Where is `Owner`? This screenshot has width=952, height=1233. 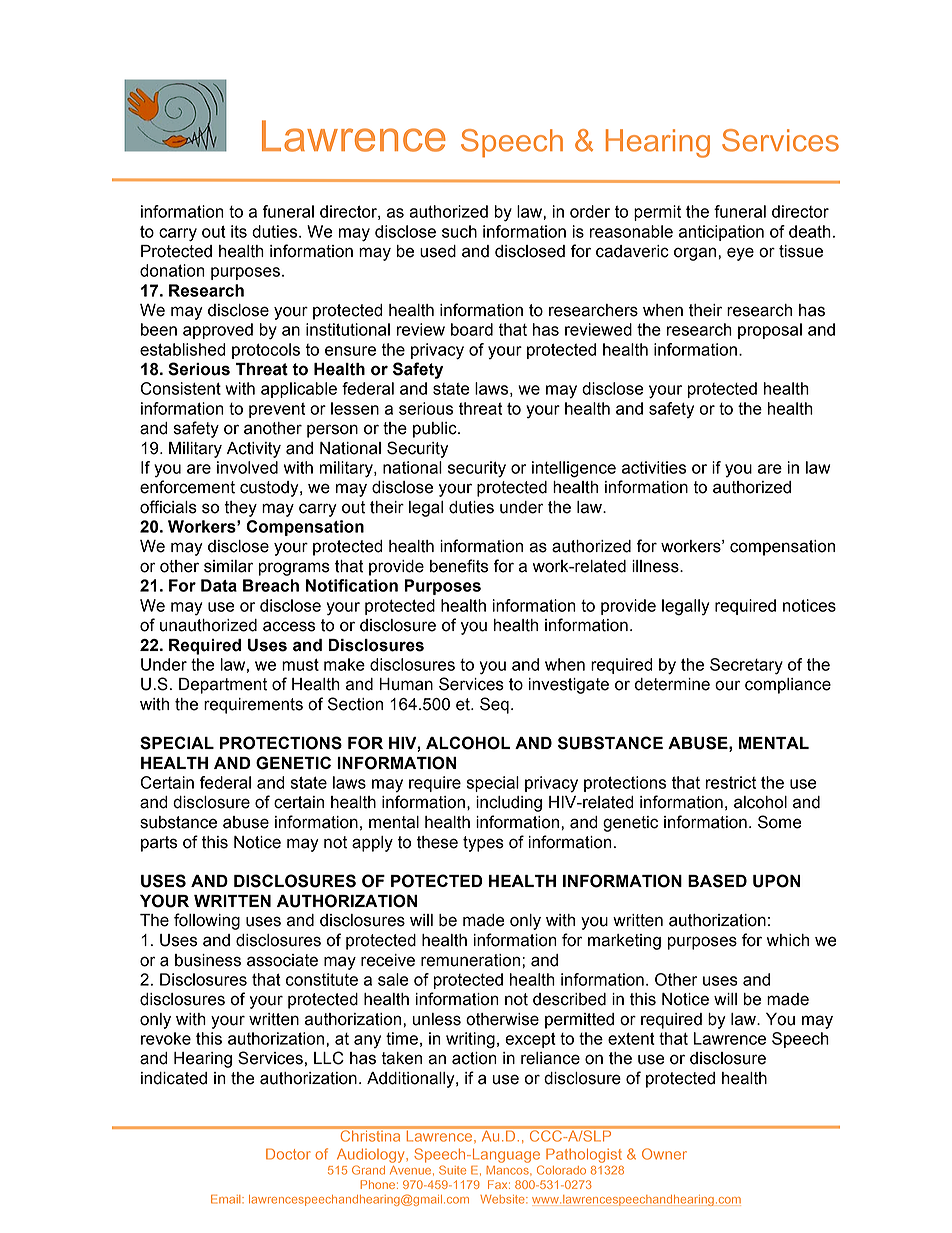 Owner is located at coordinates (664, 1154).
